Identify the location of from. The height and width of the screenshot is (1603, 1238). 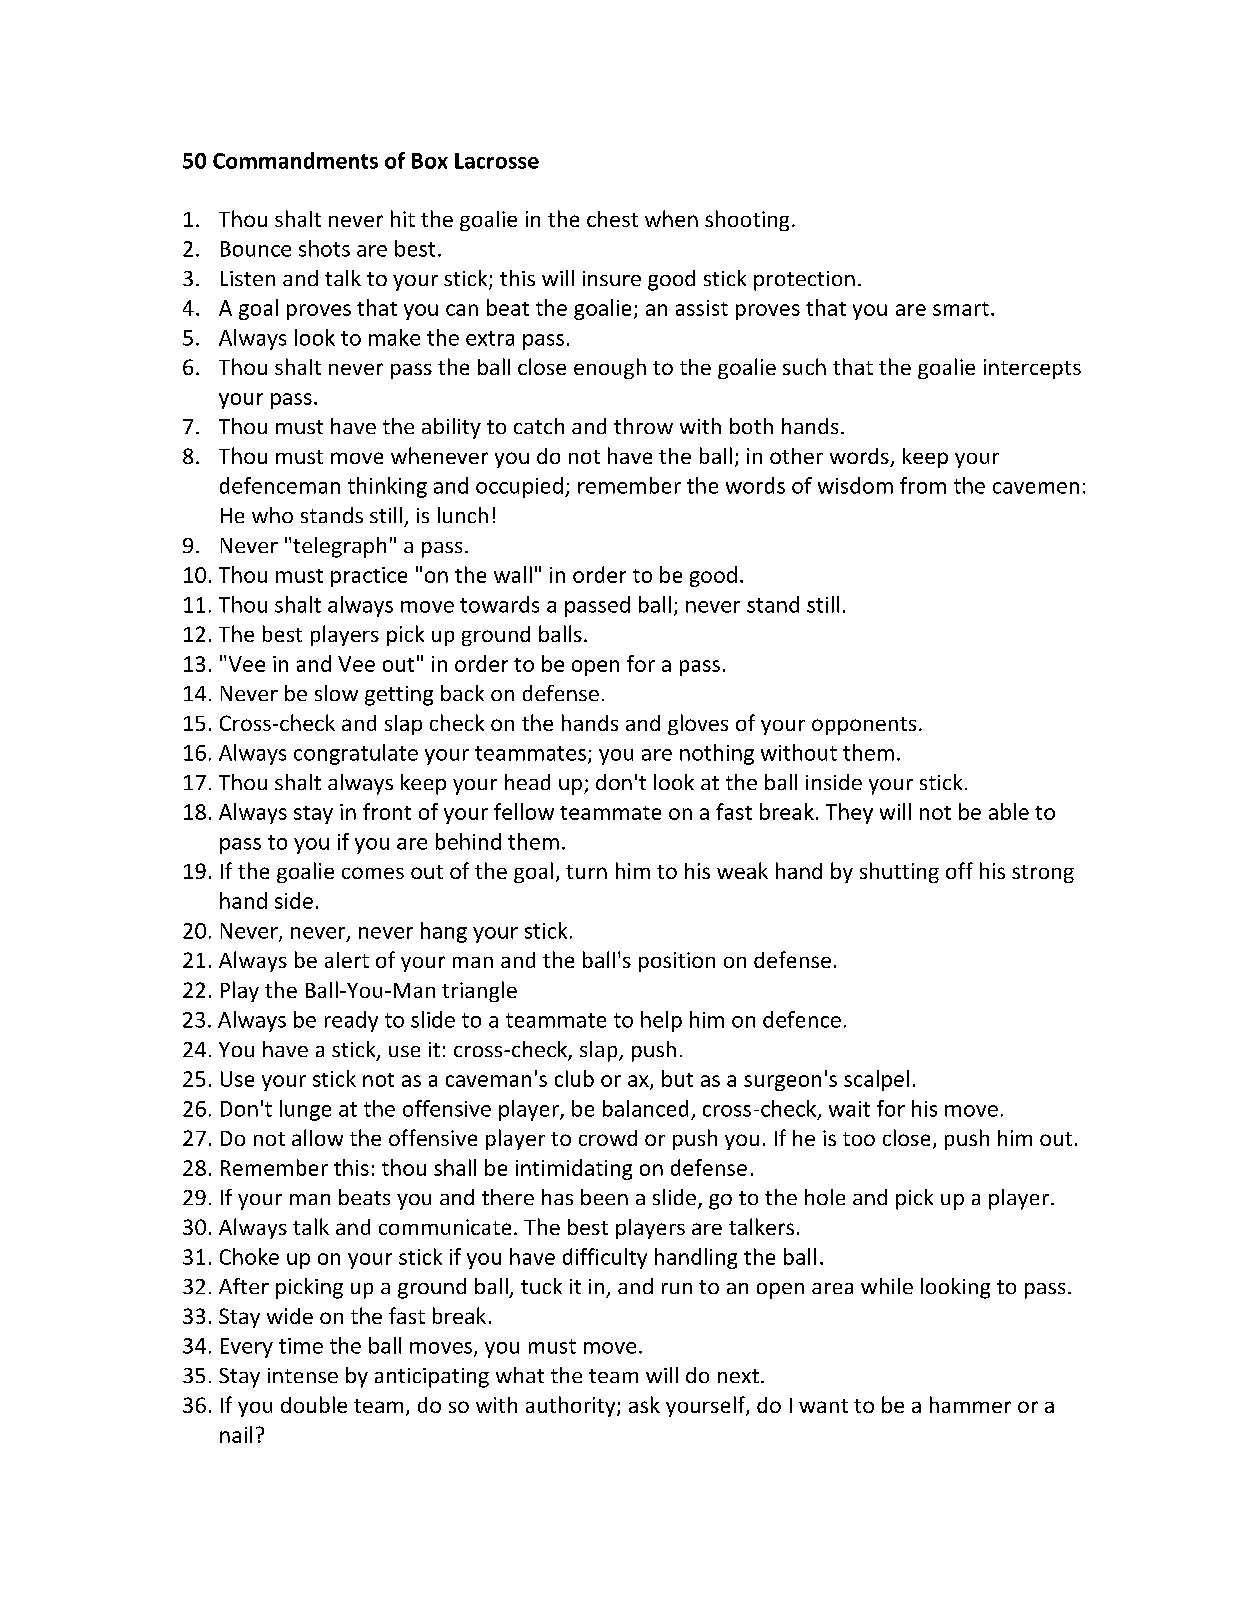
(923, 485).
